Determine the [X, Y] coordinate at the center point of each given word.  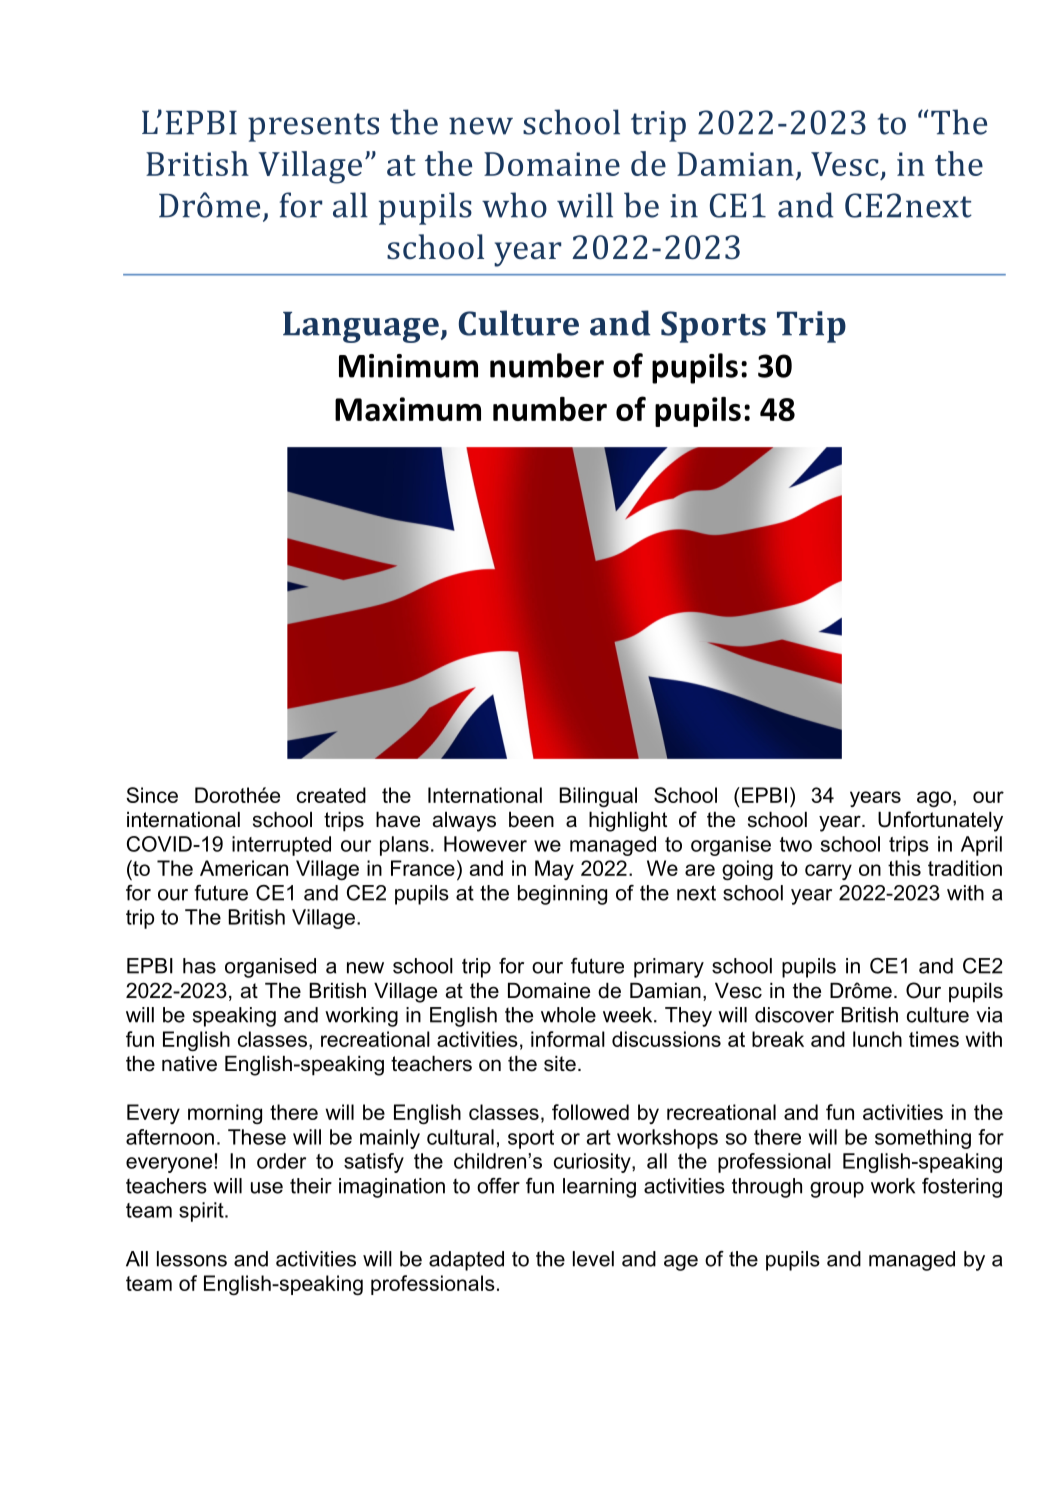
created [331, 795]
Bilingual [598, 797]
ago [934, 799]
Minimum [408, 366]
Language [362, 327]
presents [313, 127]
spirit [202, 1212]
